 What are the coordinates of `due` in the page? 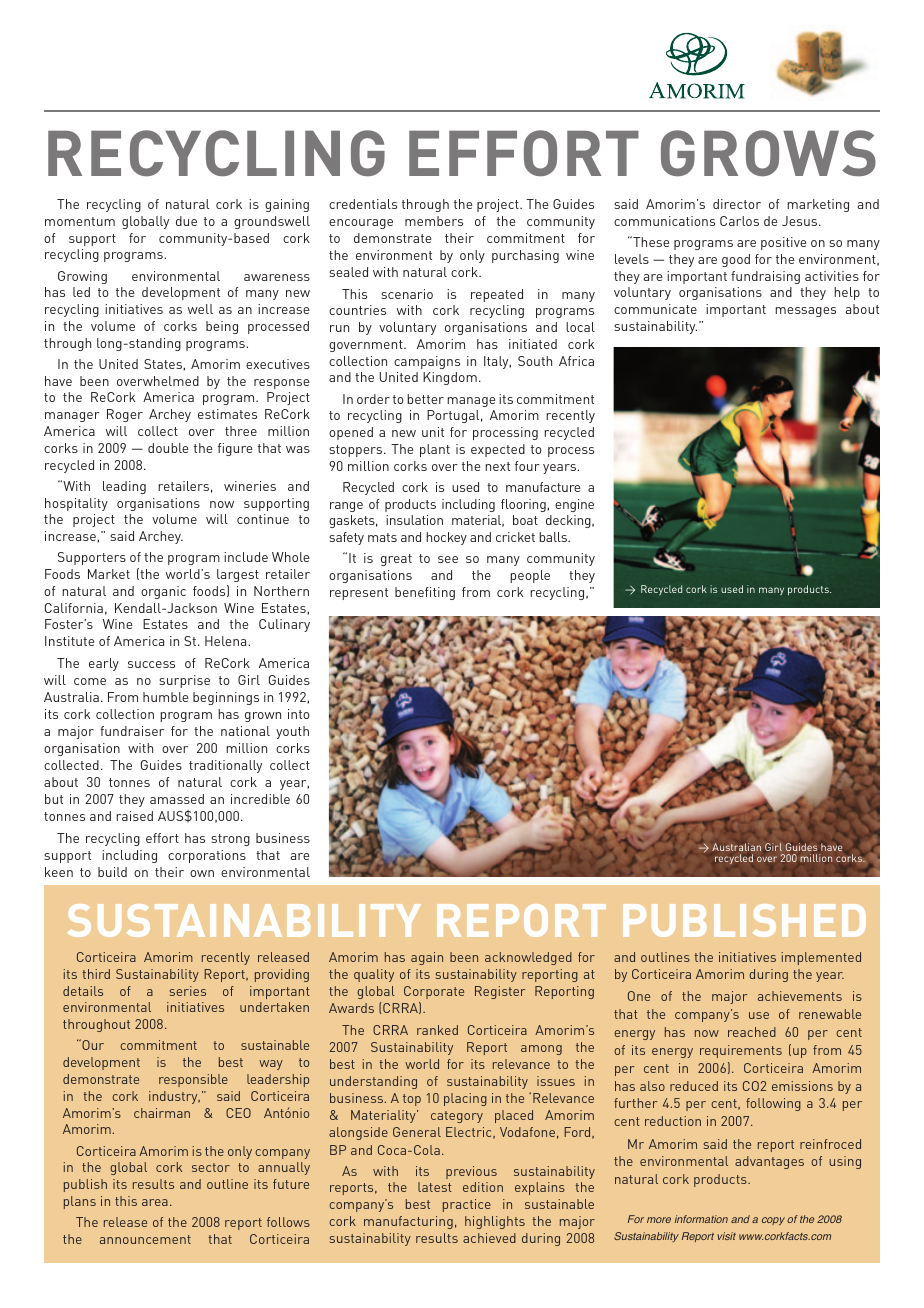 It's located at (186, 221).
